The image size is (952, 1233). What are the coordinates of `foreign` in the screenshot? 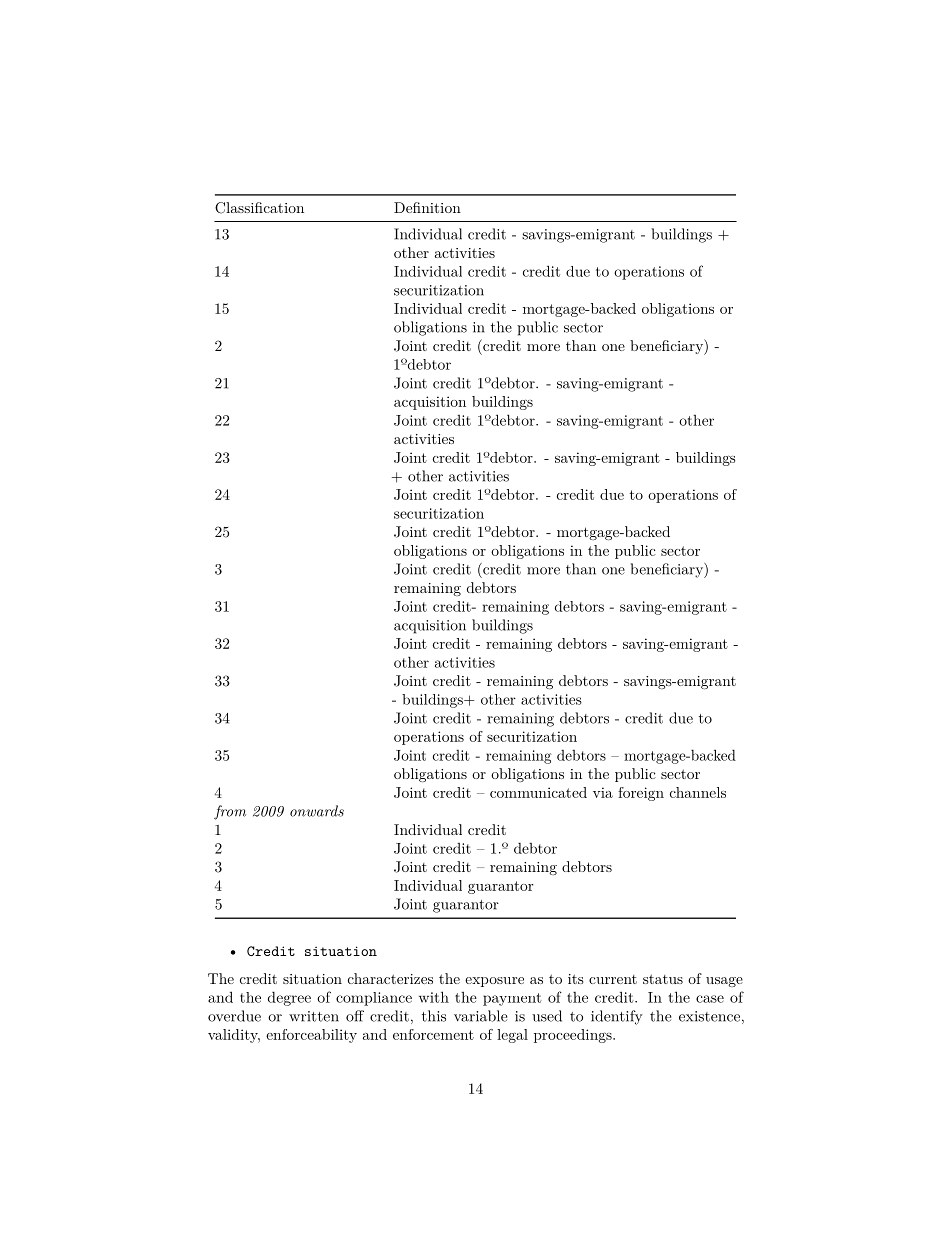 It's located at (641, 794).
